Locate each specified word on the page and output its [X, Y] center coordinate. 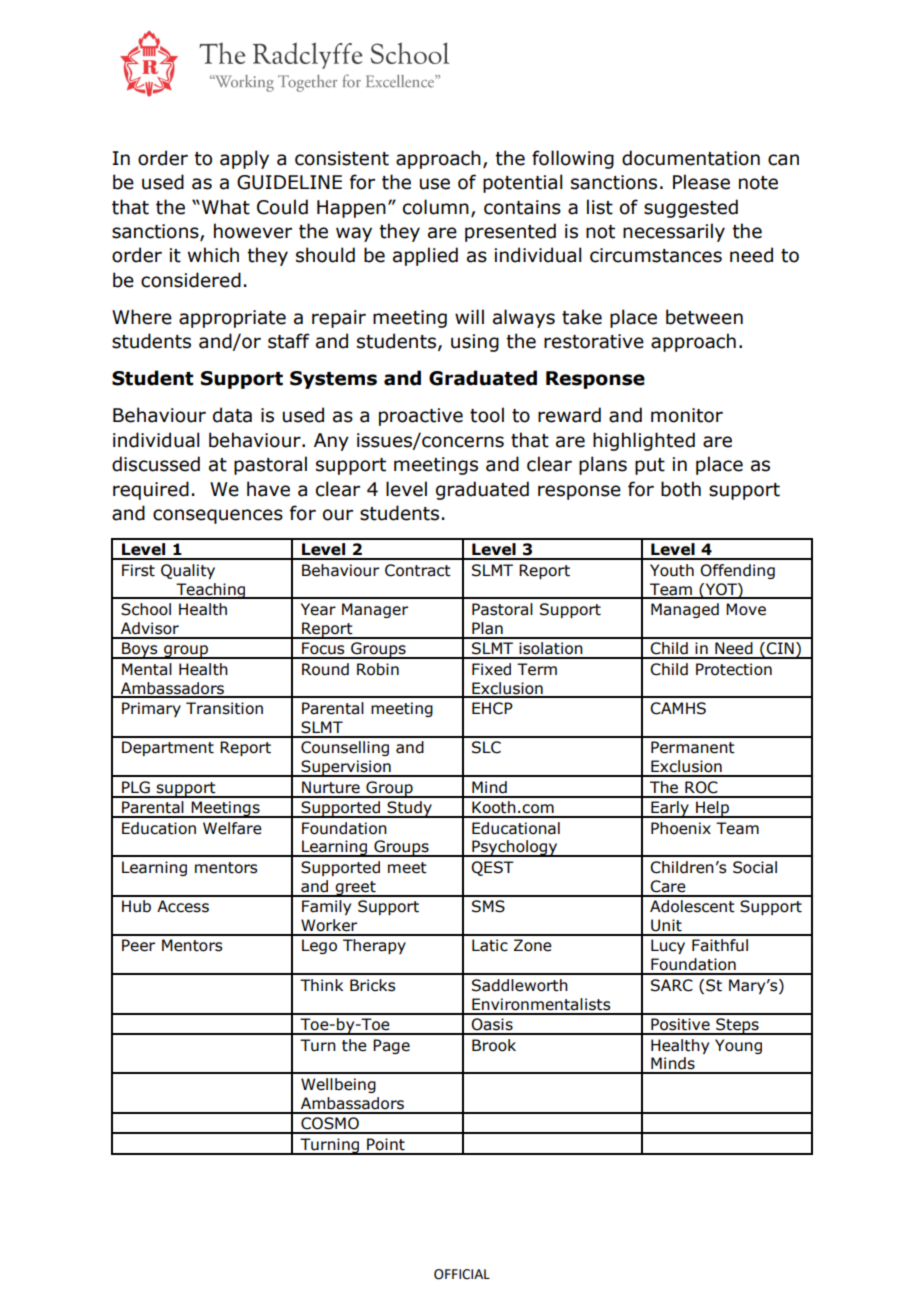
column [436, 207]
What [226, 207]
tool [487, 415]
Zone [533, 945]
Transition [224, 708]
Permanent [693, 747]
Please [701, 182]
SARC [672, 985]
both [681, 489]
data [232, 415]
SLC [486, 747]
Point [386, 1144]
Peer [138, 945]
